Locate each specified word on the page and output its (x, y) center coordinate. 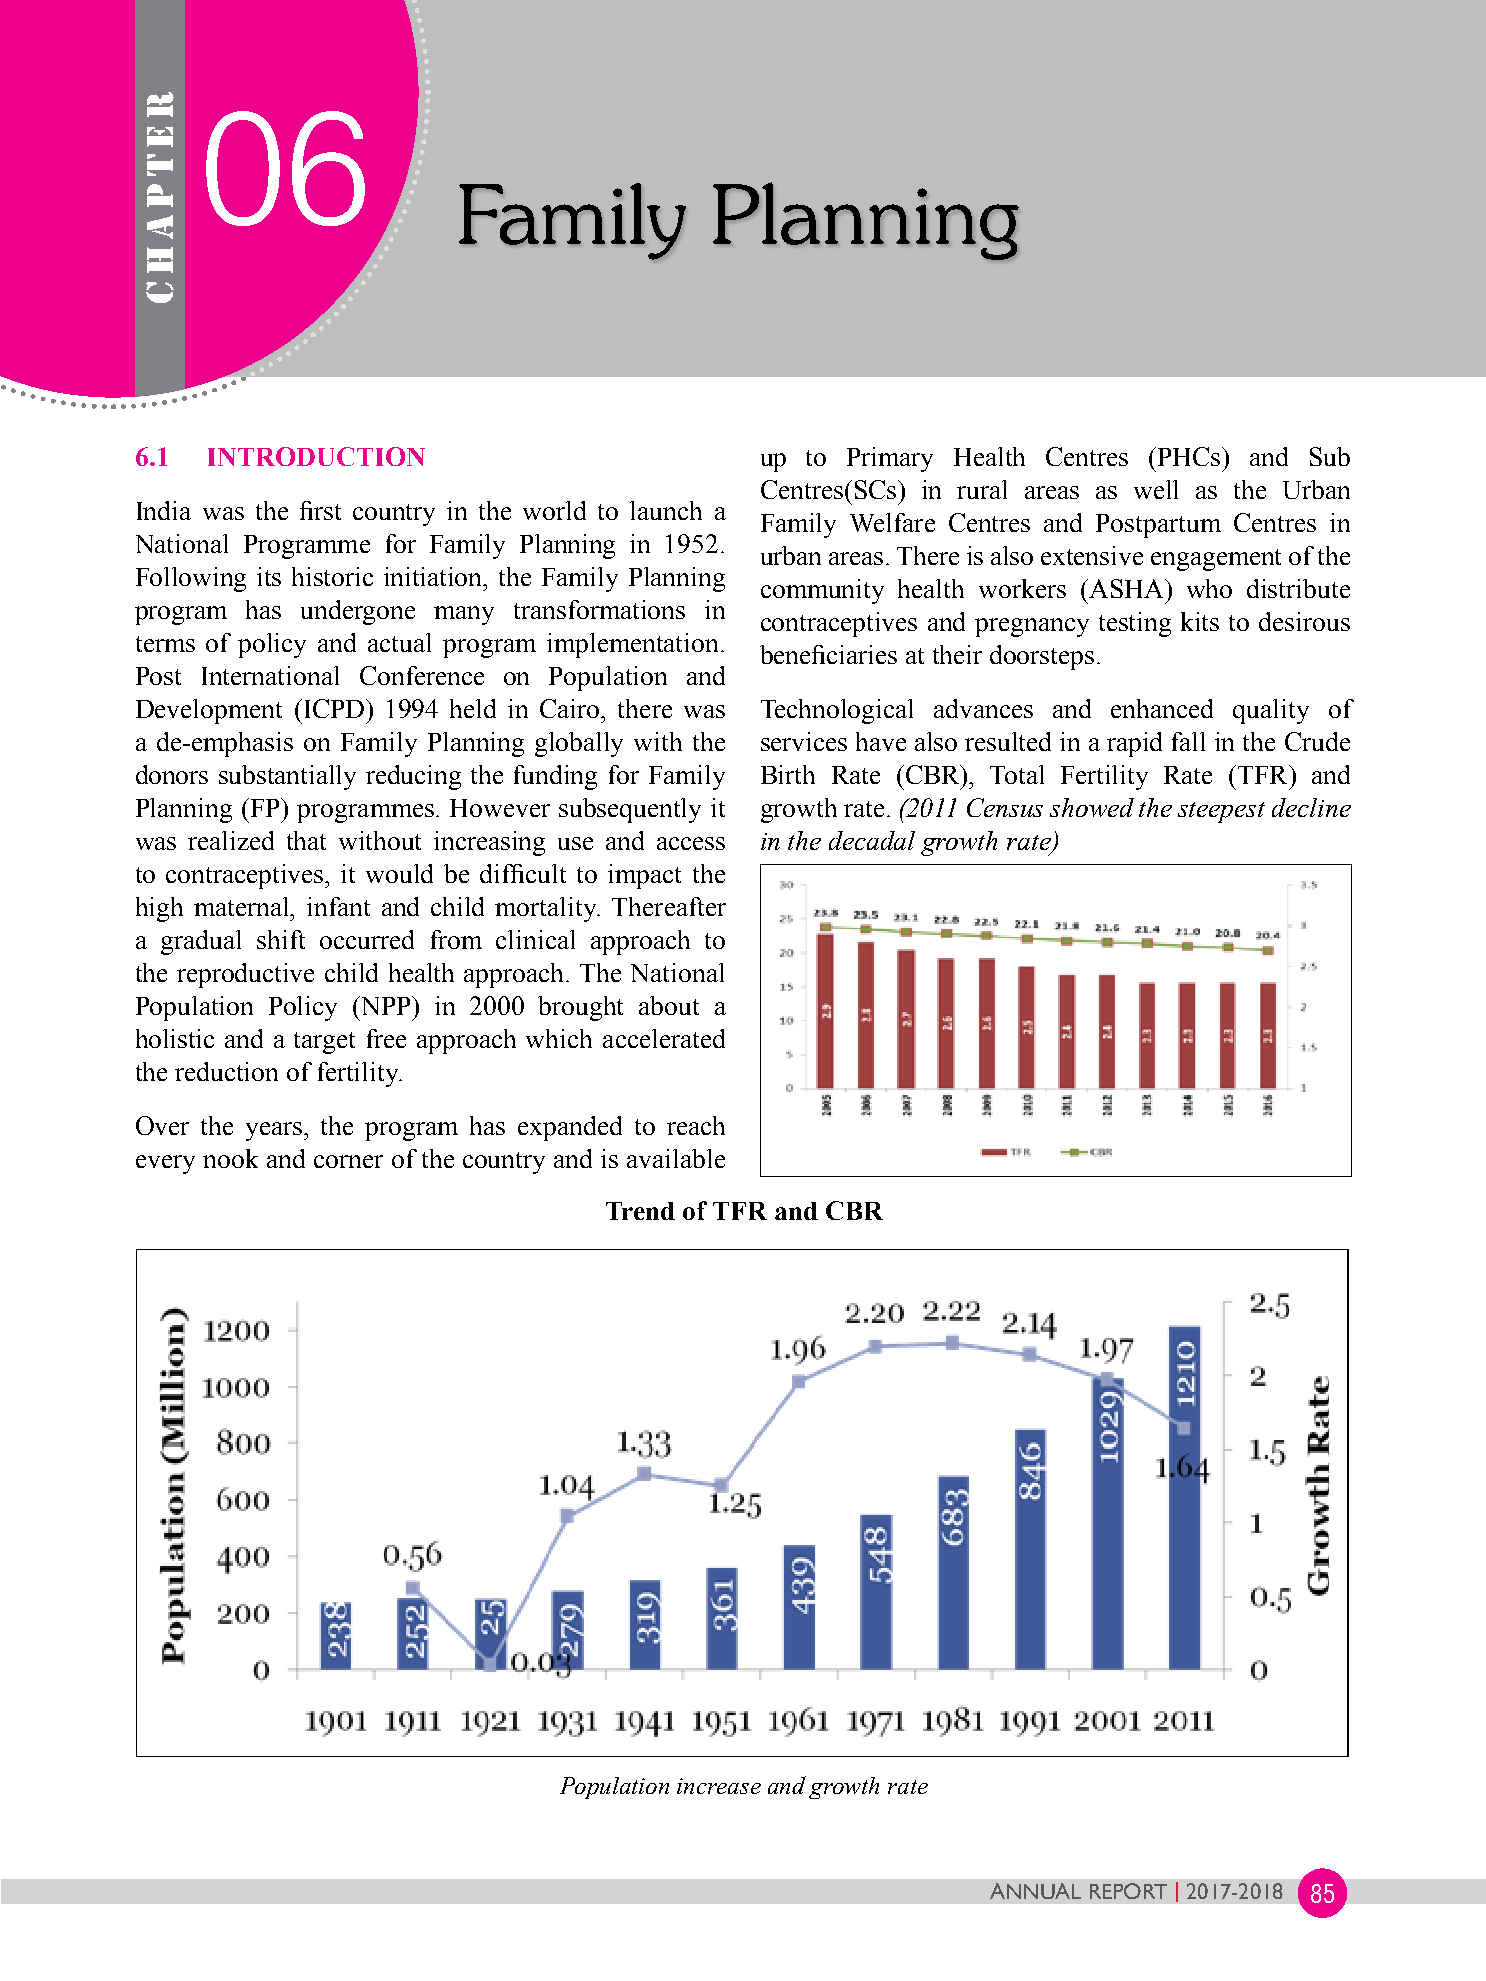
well (1156, 489)
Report (1128, 1891)
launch (666, 510)
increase (719, 1786)
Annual (1035, 1891)
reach (696, 1125)
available (676, 1158)
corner (348, 1161)
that (306, 840)
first (320, 510)
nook (230, 1158)
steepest (1221, 812)
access (691, 843)
